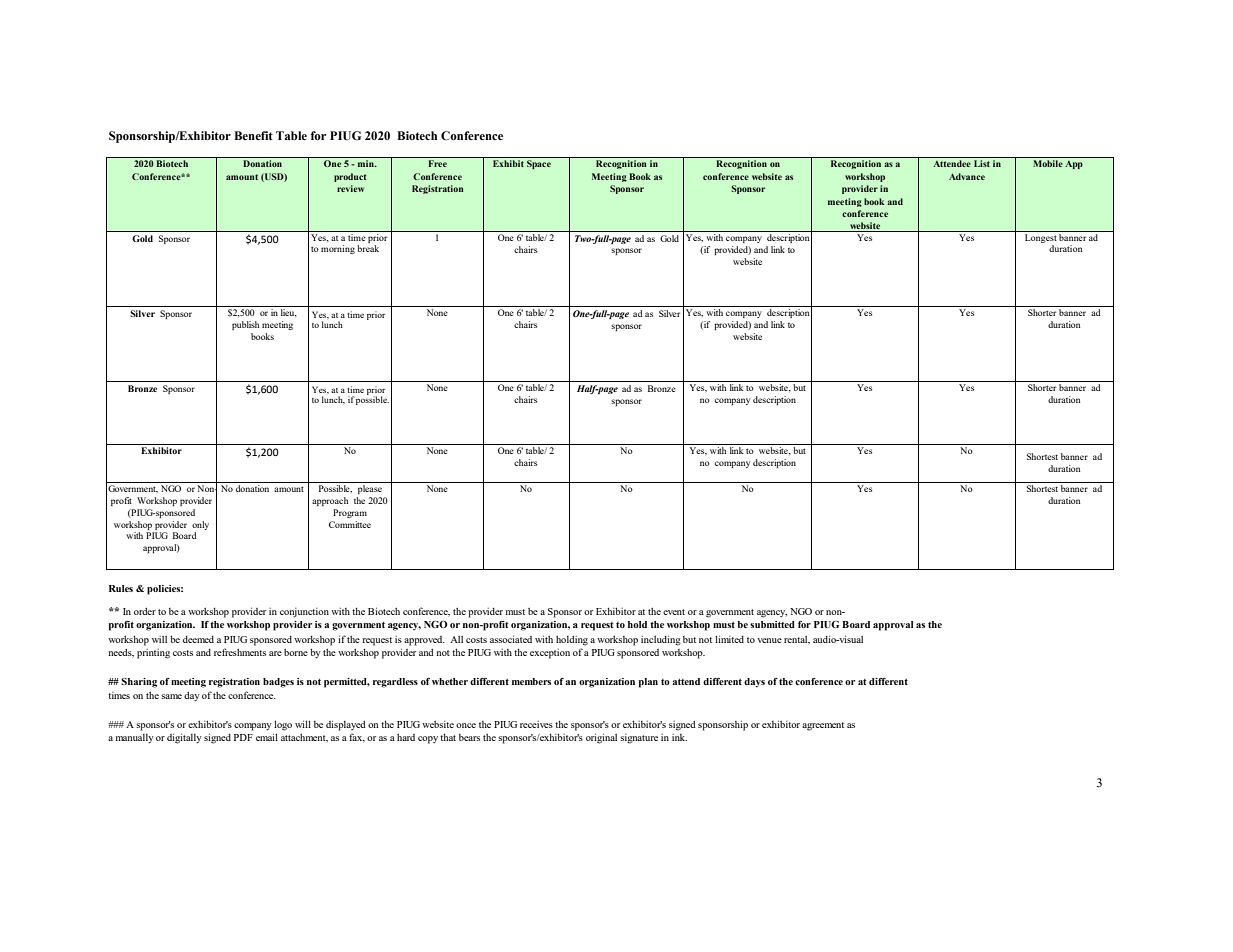 Image resolution: width=1233 pixels, height=952 pixels. What do you see at coordinates (369, 488) in the screenshot?
I see `please` at bounding box center [369, 488].
